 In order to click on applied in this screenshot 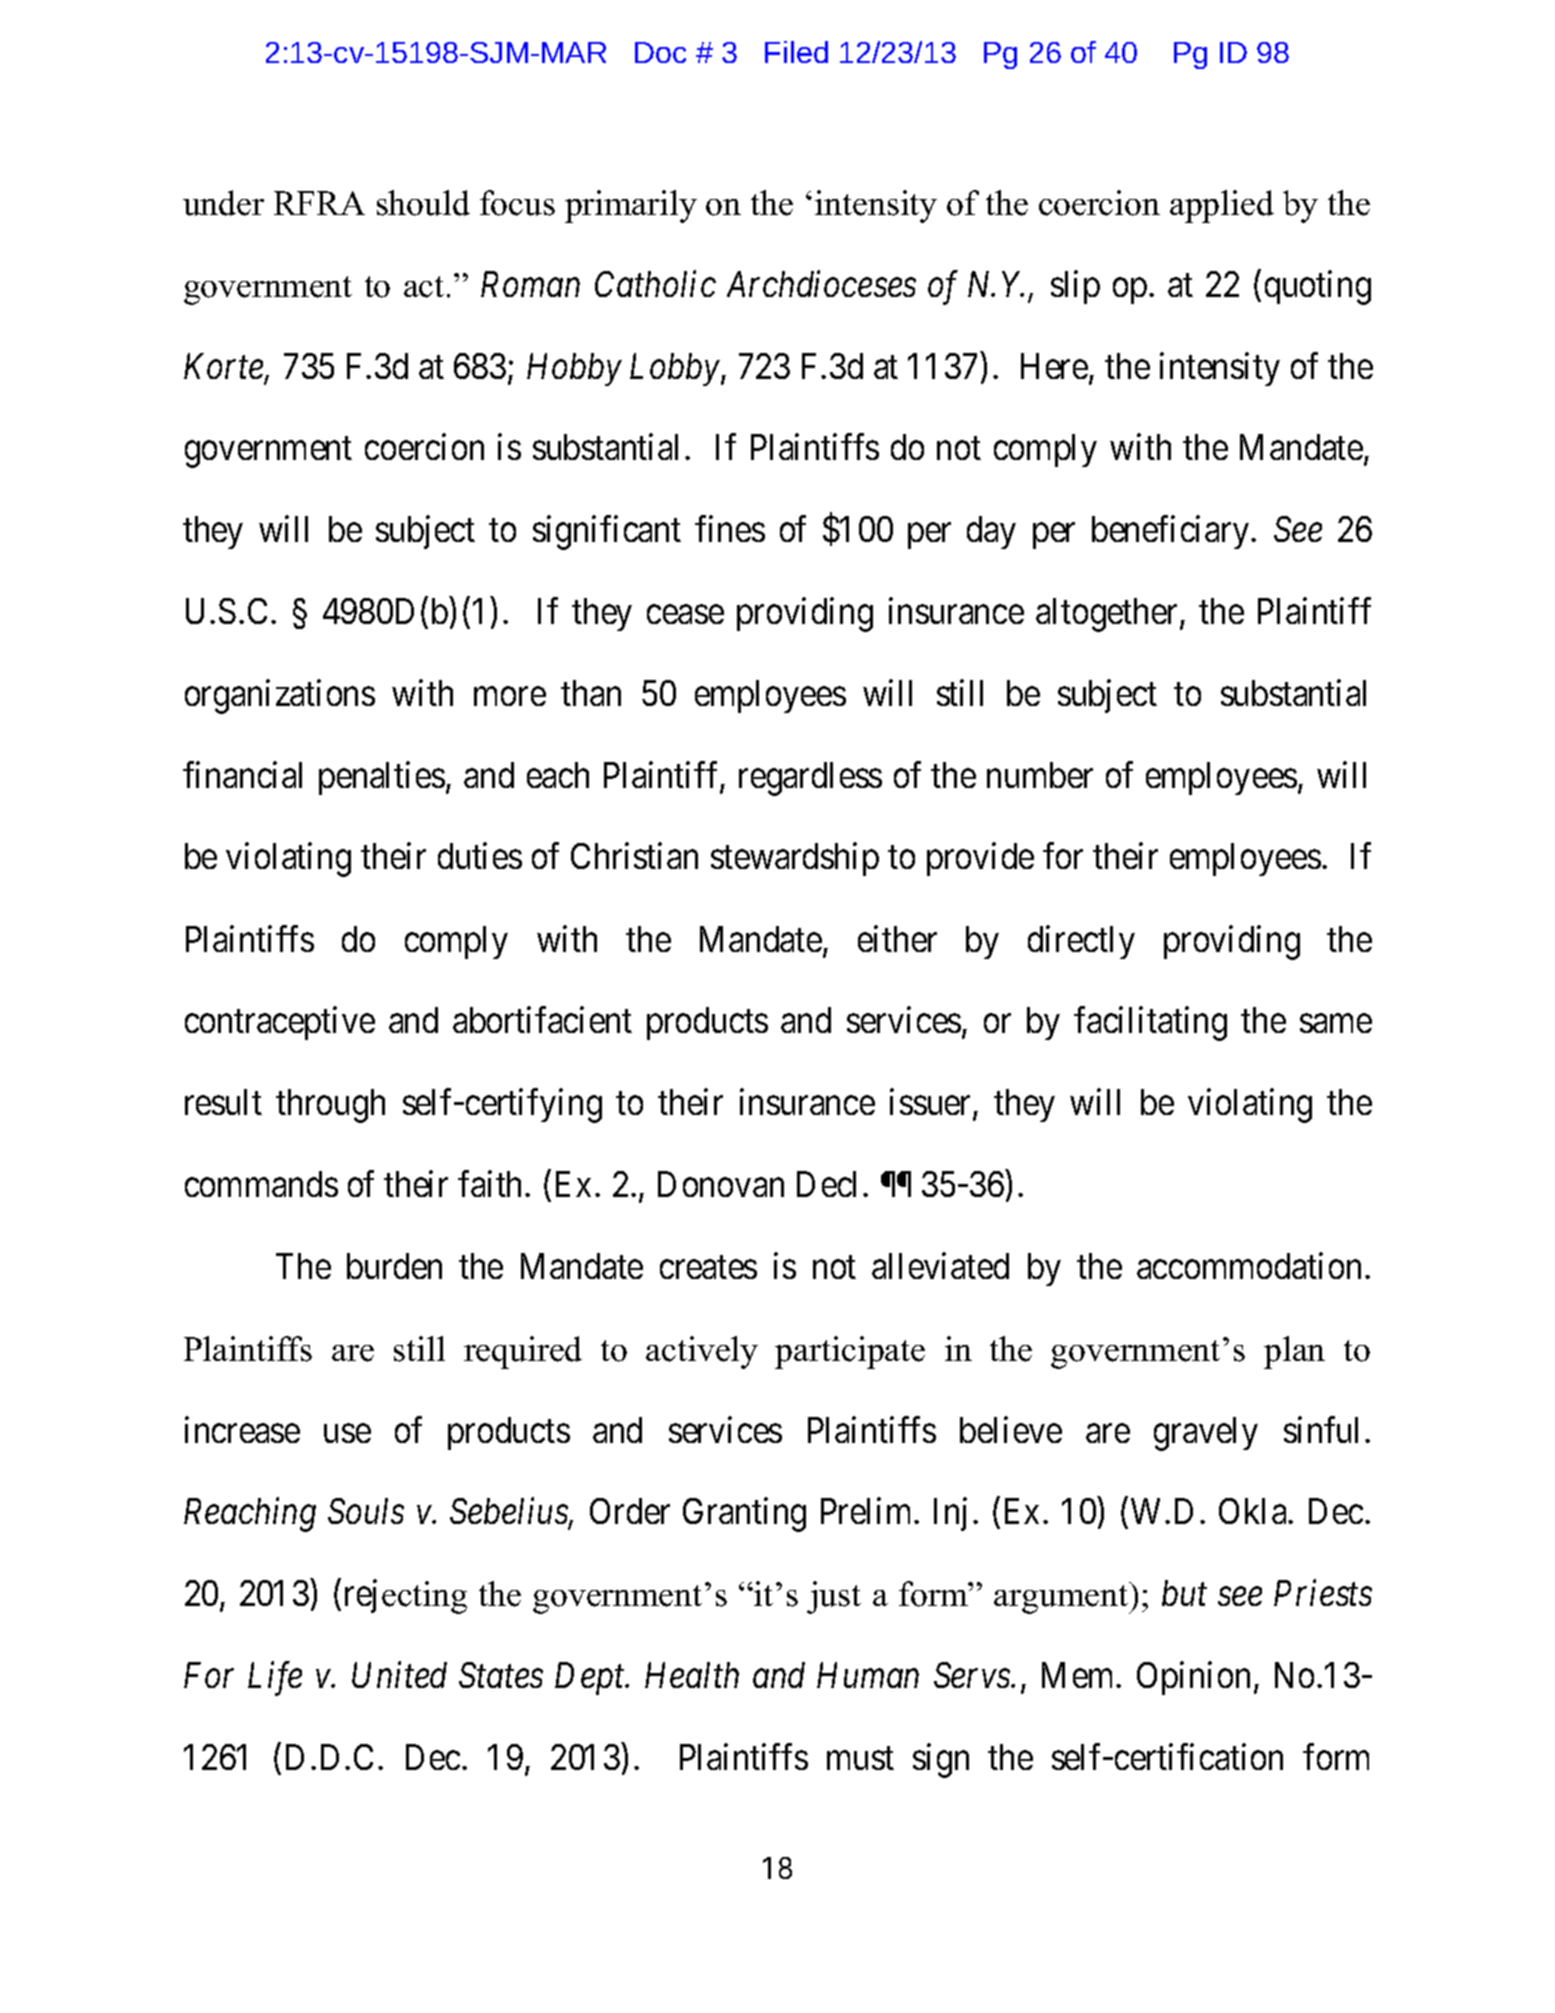, I will do `click(1222, 206)`.
